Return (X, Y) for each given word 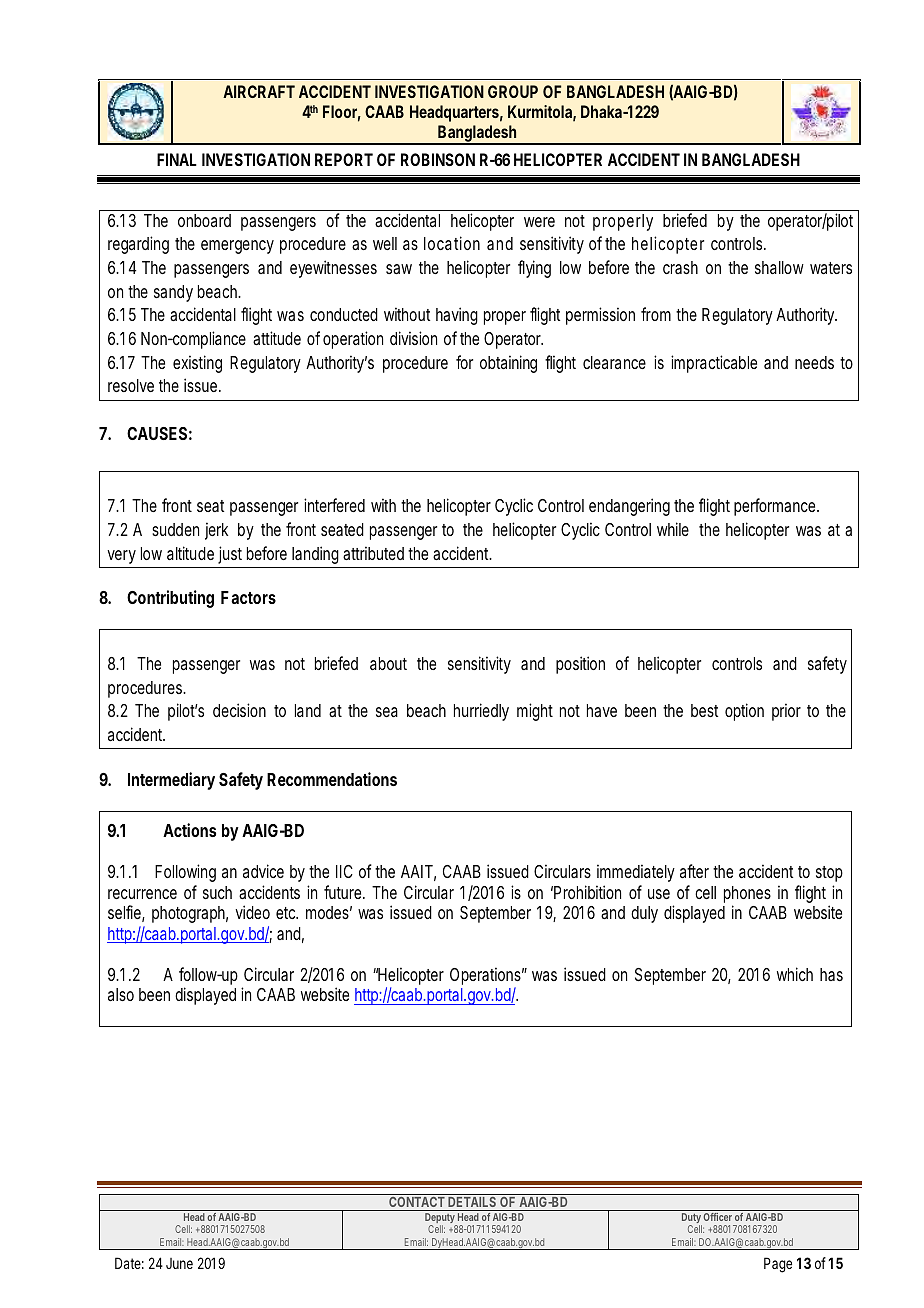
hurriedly (481, 712)
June (179, 1263)
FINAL (177, 159)
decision (239, 710)
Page (778, 1265)
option (744, 712)
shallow (779, 267)
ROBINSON (438, 159)
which (795, 974)
